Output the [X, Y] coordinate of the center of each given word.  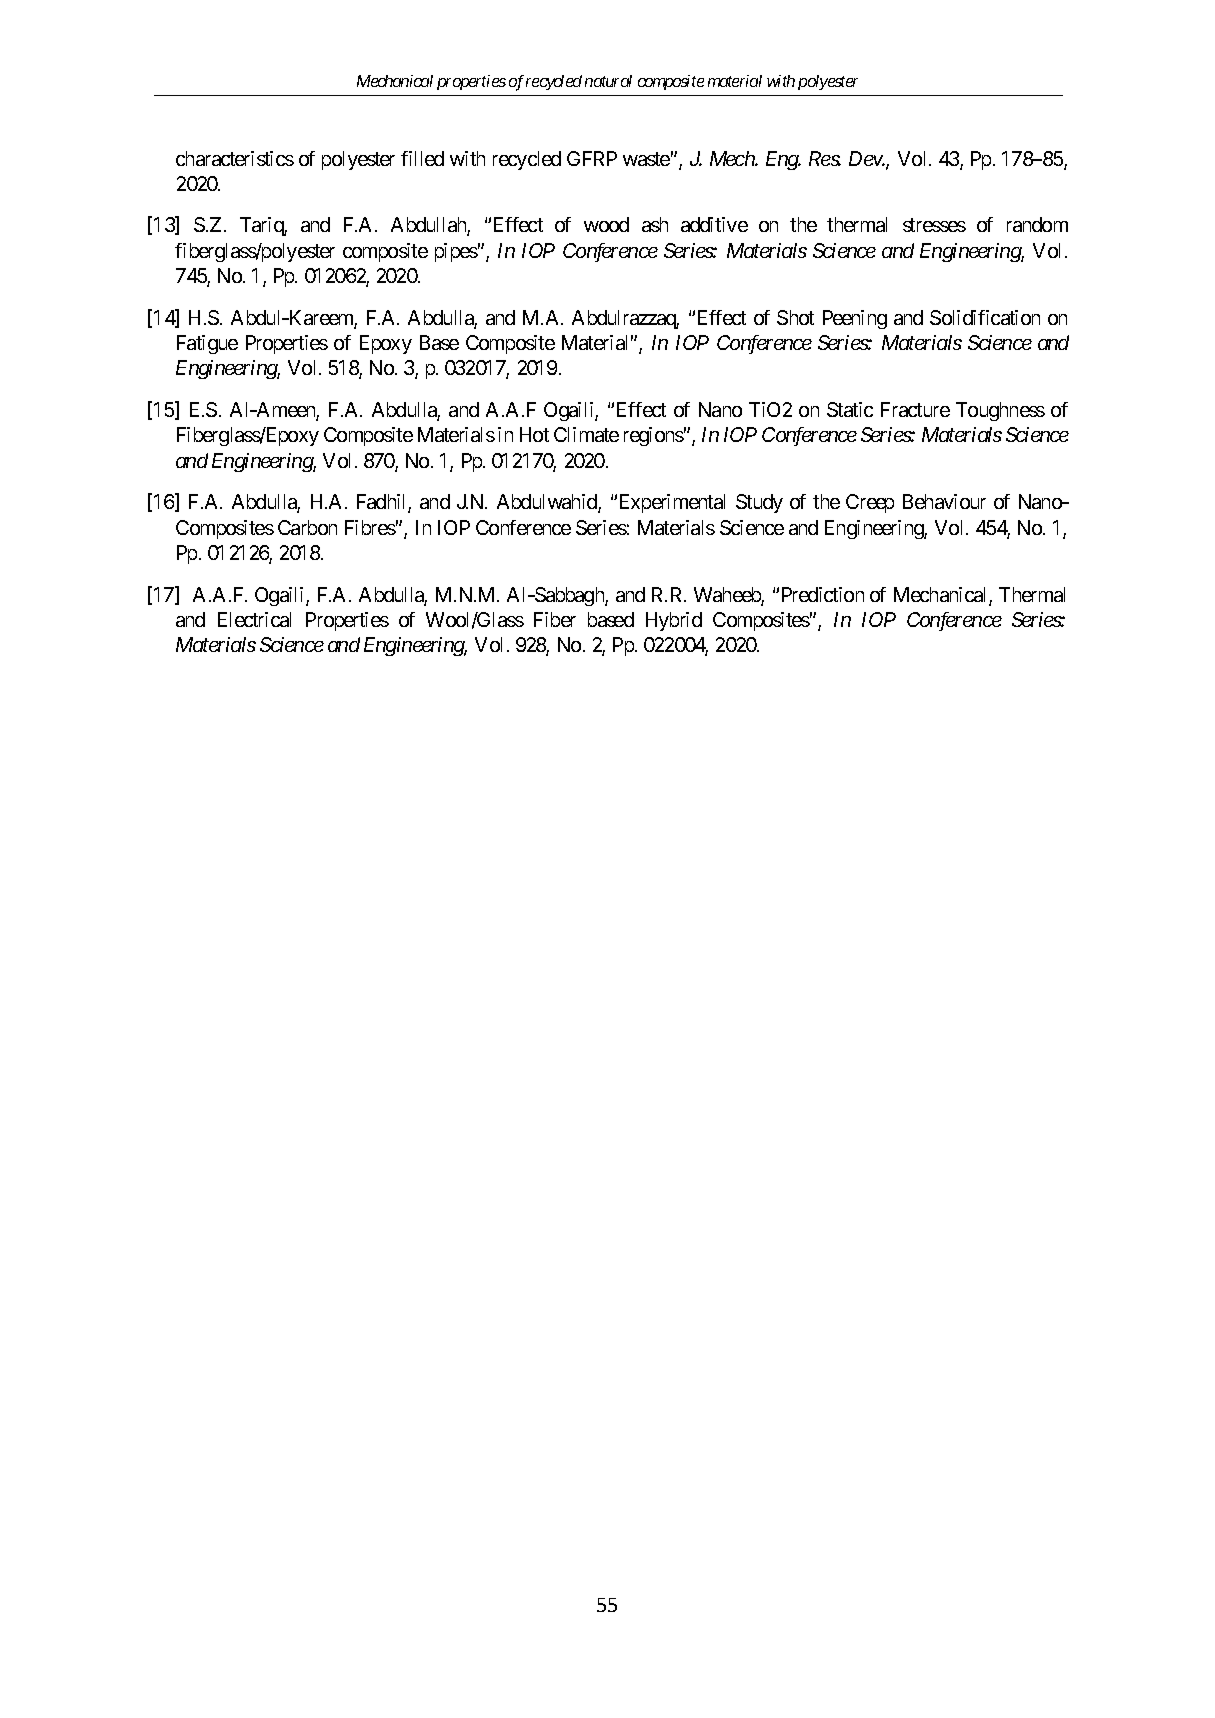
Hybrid [674, 621]
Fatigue [207, 344]
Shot [795, 317]
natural [608, 81]
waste [646, 159]
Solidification [985, 317]
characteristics [235, 158]
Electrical [254, 619]
